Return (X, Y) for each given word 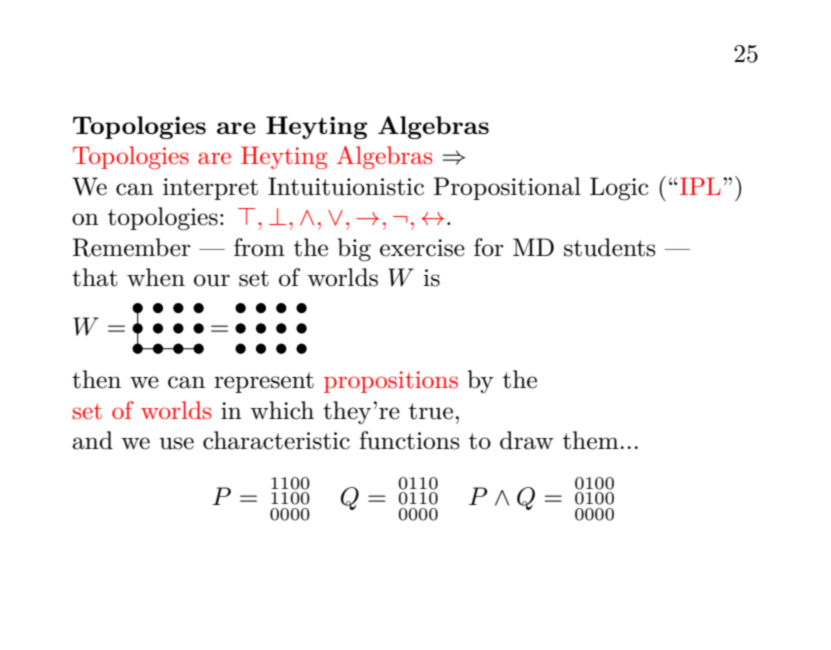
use (176, 443)
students (610, 247)
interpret (210, 189)
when (156, 277)
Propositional (507, 188)
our (212, 280)
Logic (619, 189)
